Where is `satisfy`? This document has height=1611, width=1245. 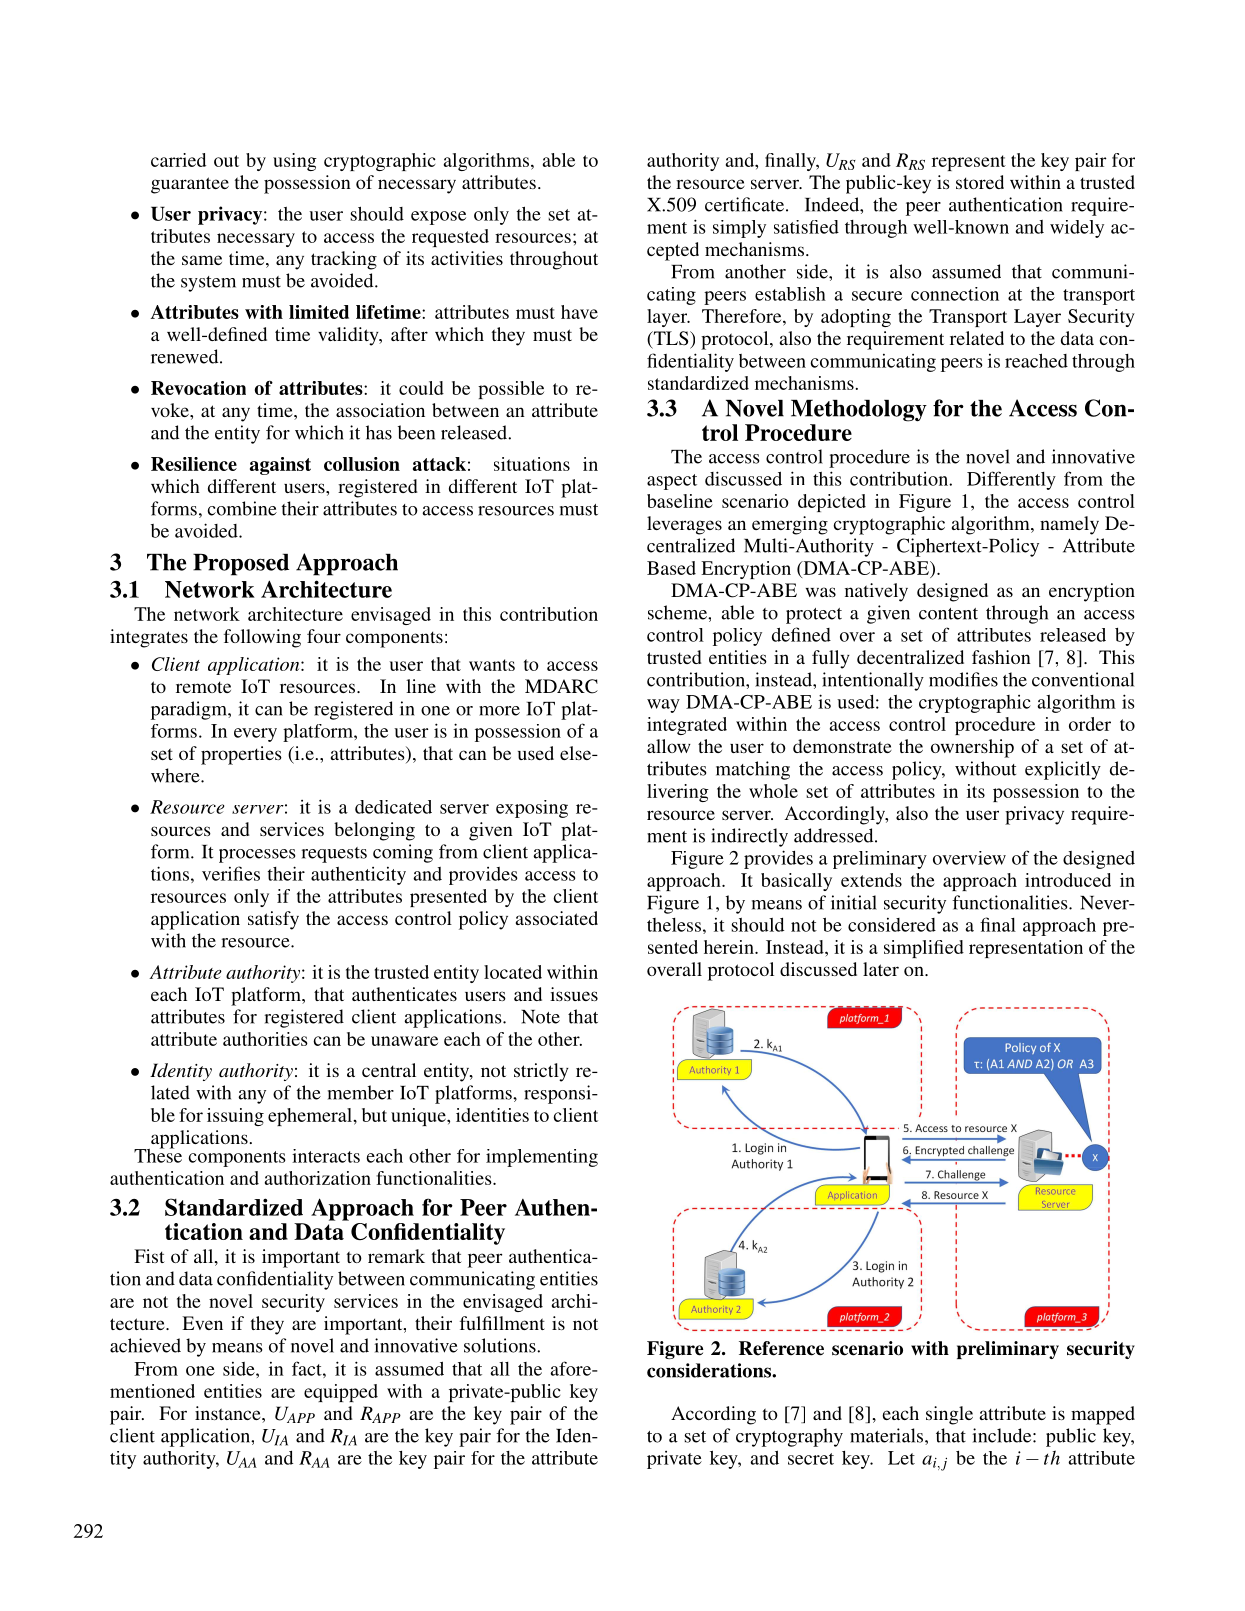 satisfy is located at coordinates (273, 920).
